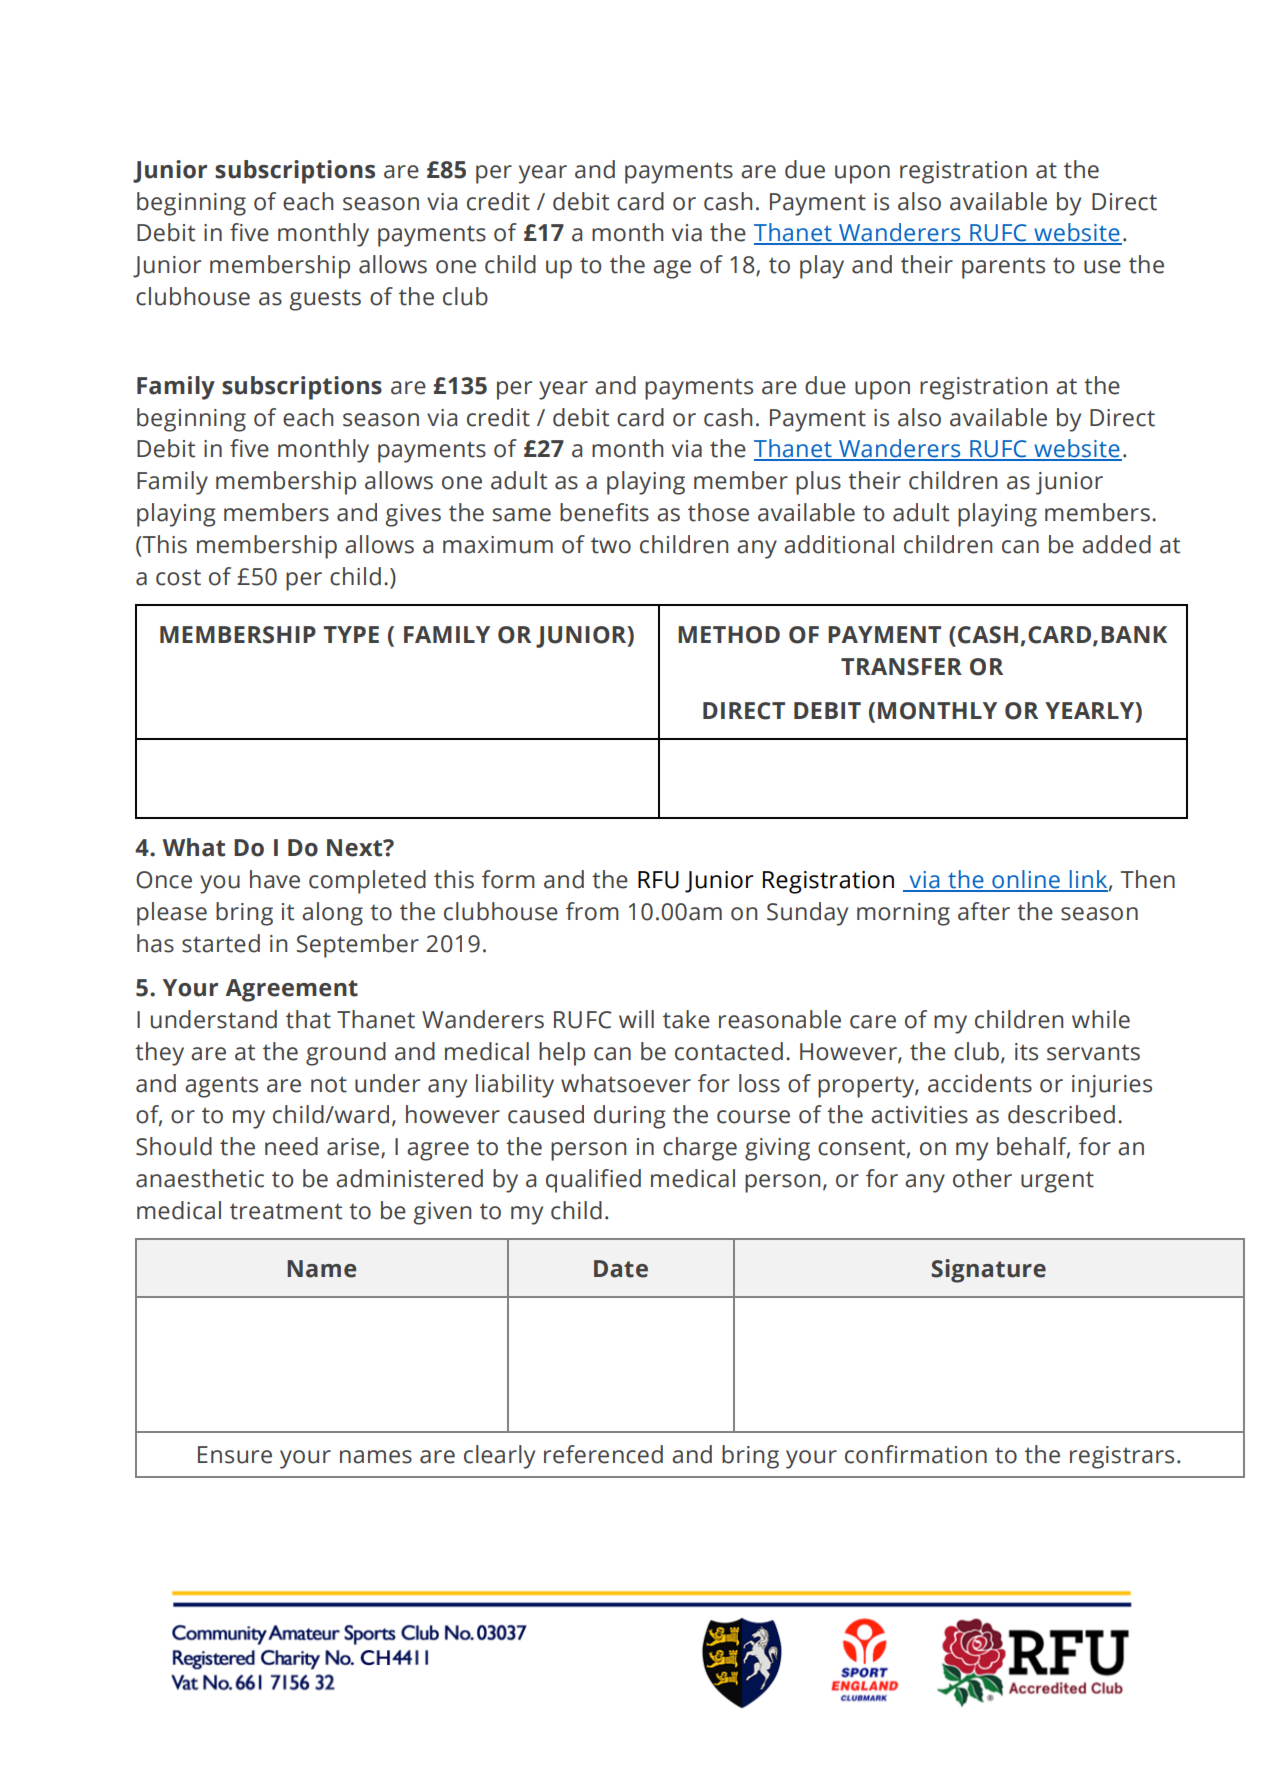 The width and height of the screenshot is (1262, 1785). What do you see at coordinates (325, 300) in the screenshot?
I see `guests` at bounding box center [325, 300].
